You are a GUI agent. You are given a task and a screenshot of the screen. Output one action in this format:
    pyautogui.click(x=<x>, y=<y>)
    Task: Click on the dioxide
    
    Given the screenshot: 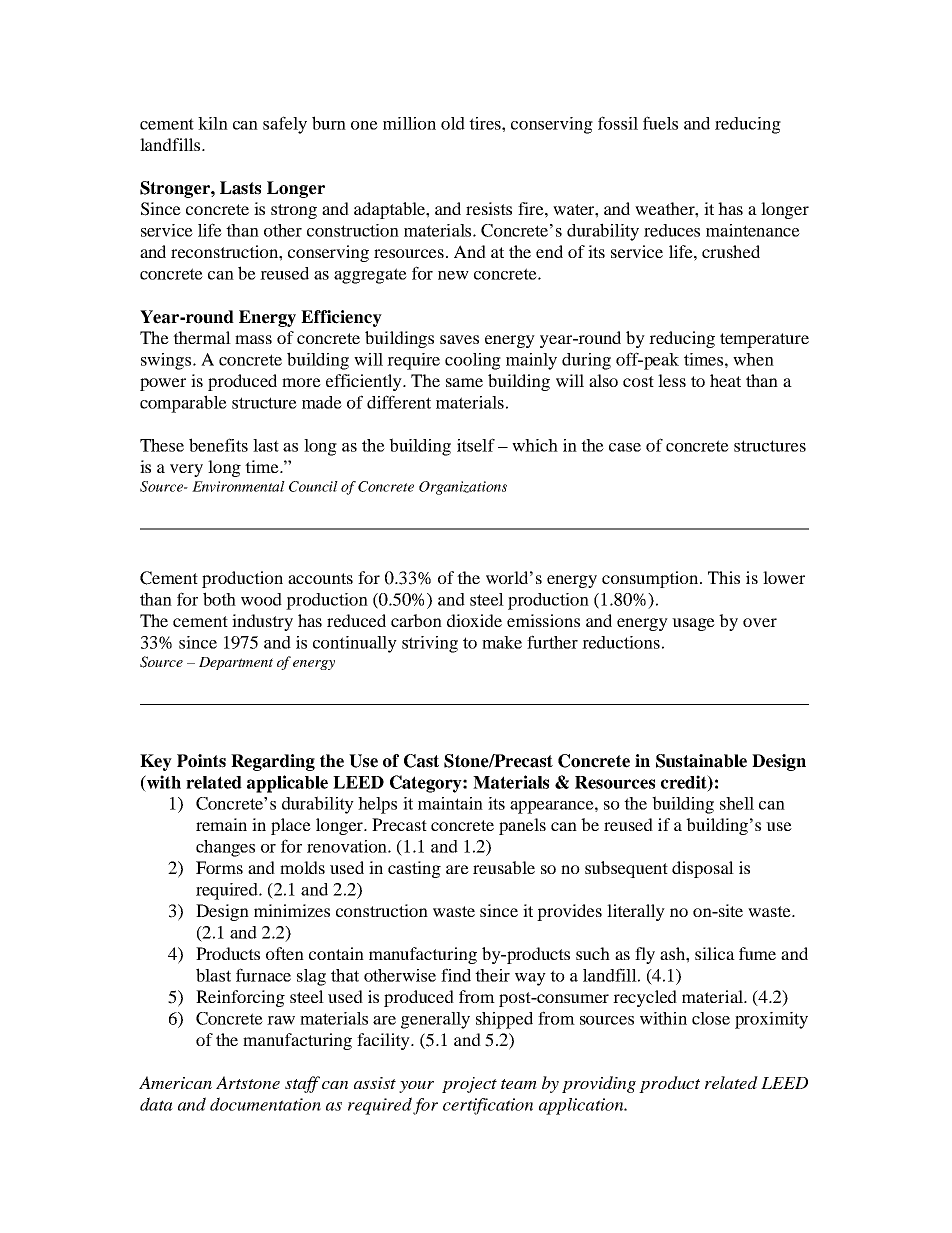 What is the action you would take?
    pyautogui.click(x=474, y=620)
